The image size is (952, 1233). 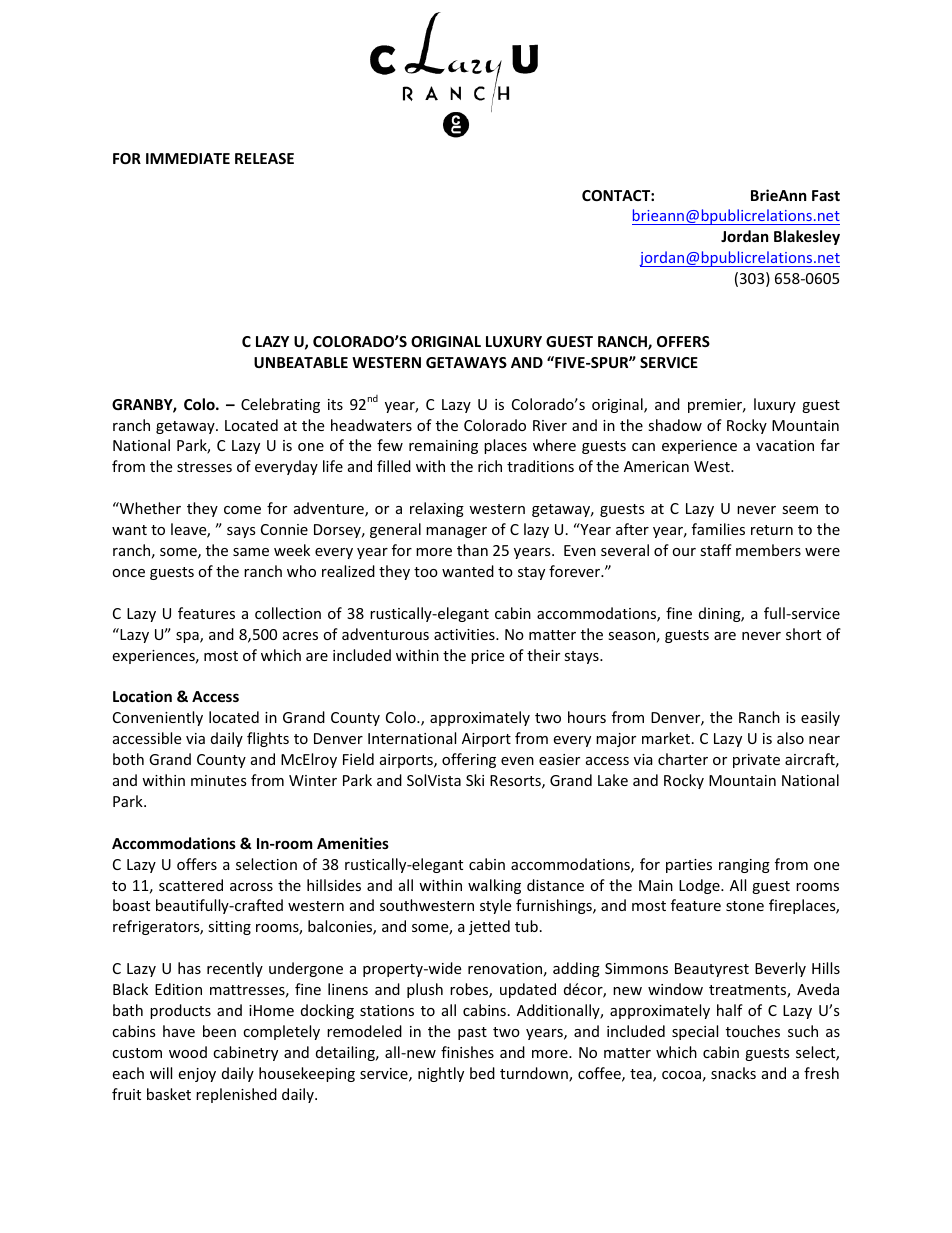 I want to click on Ski, so click(x=475, y=780).
